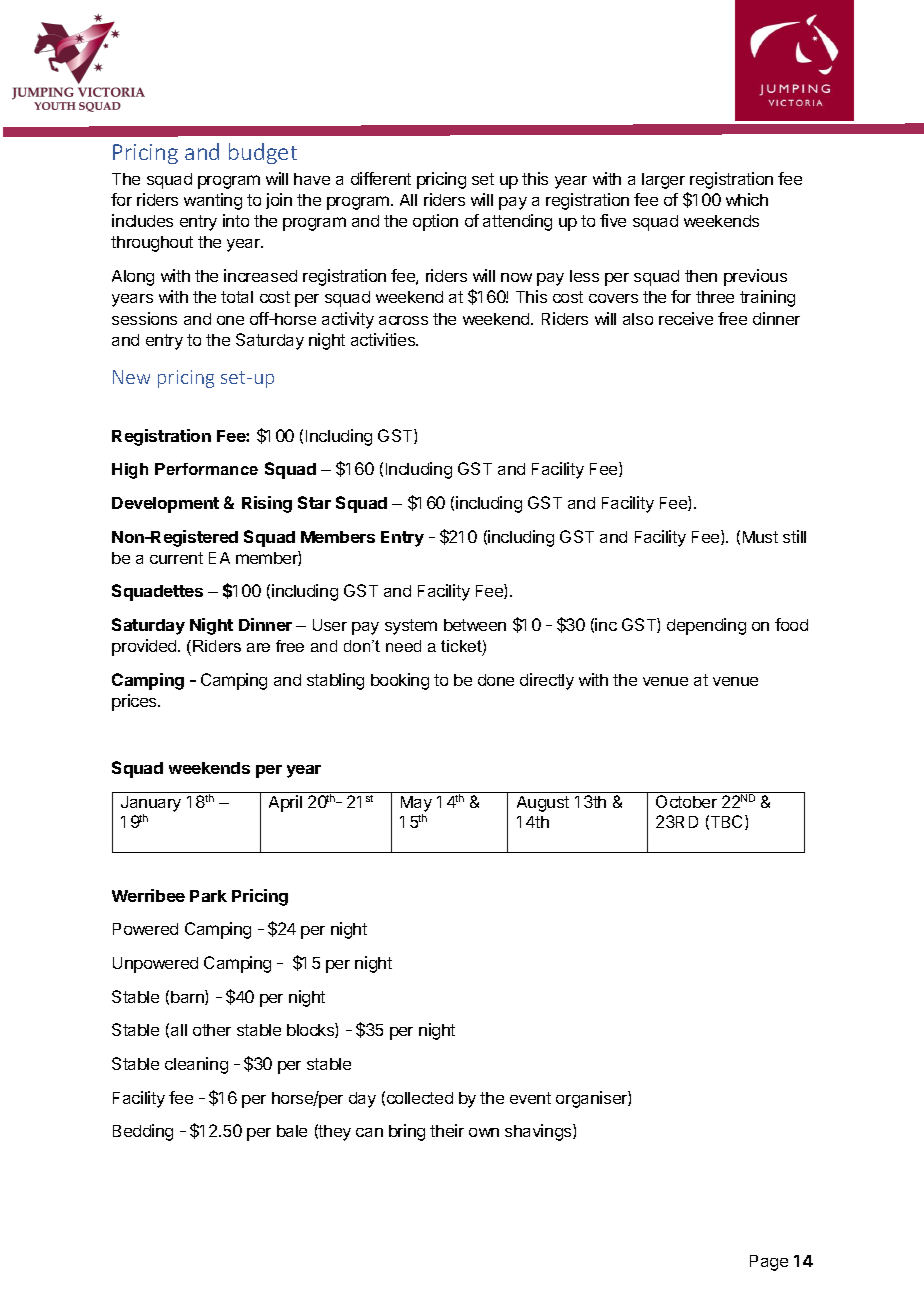 The image size is (924, 1308). I want to click on own, so click(484, 1132).
